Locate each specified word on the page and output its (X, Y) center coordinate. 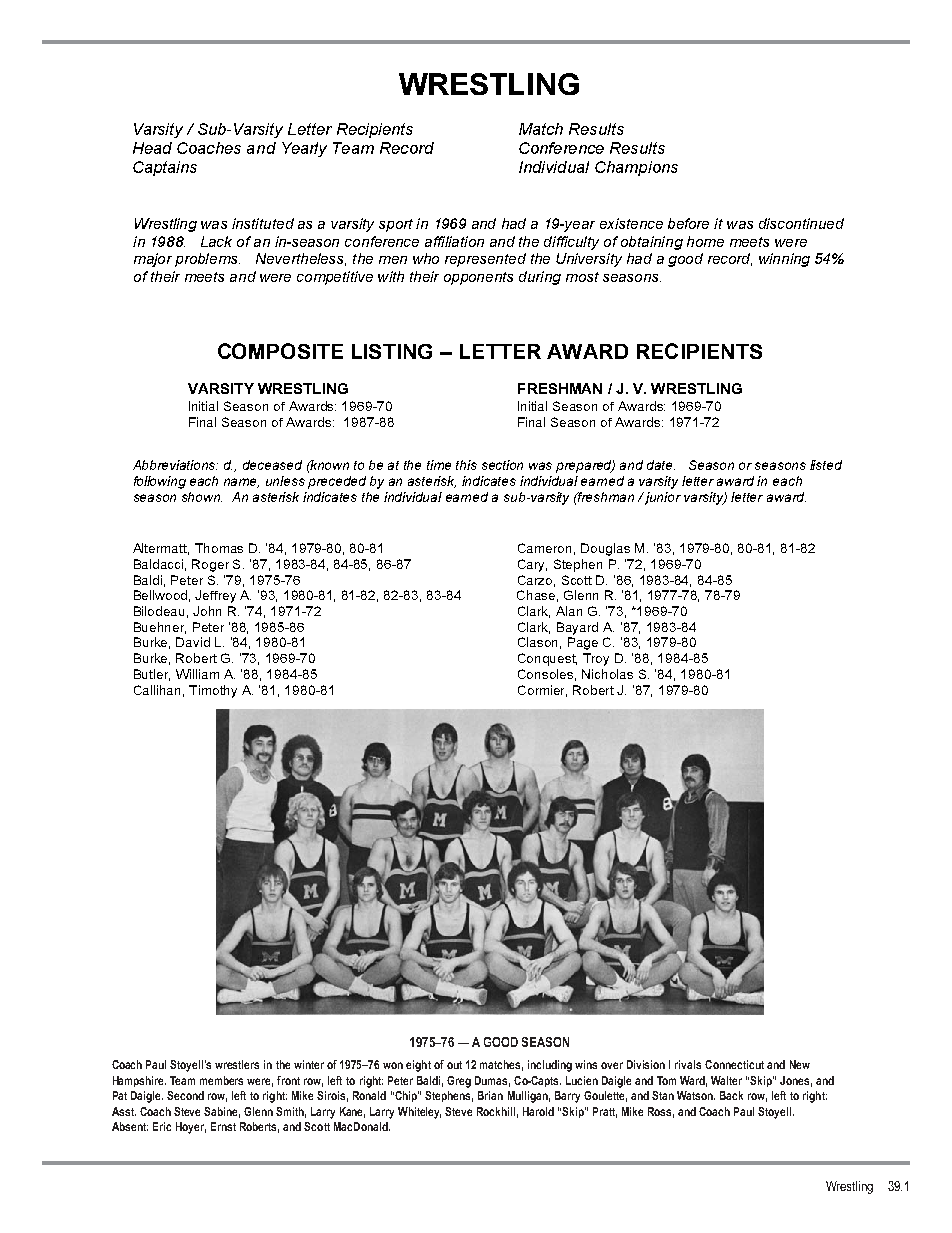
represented (485, 260)
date (661, 465)
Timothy (213, 691)
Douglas (605, 549)
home (705, 241)
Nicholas (607, 674)
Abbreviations (175, 465)
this (466, 465)
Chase (537, 596)
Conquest (547, 659)
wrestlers (237, 1064)
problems (207, 260)
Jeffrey (215, 596)
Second (185, 1095)
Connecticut (734, 1064)
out (454, 1065)
